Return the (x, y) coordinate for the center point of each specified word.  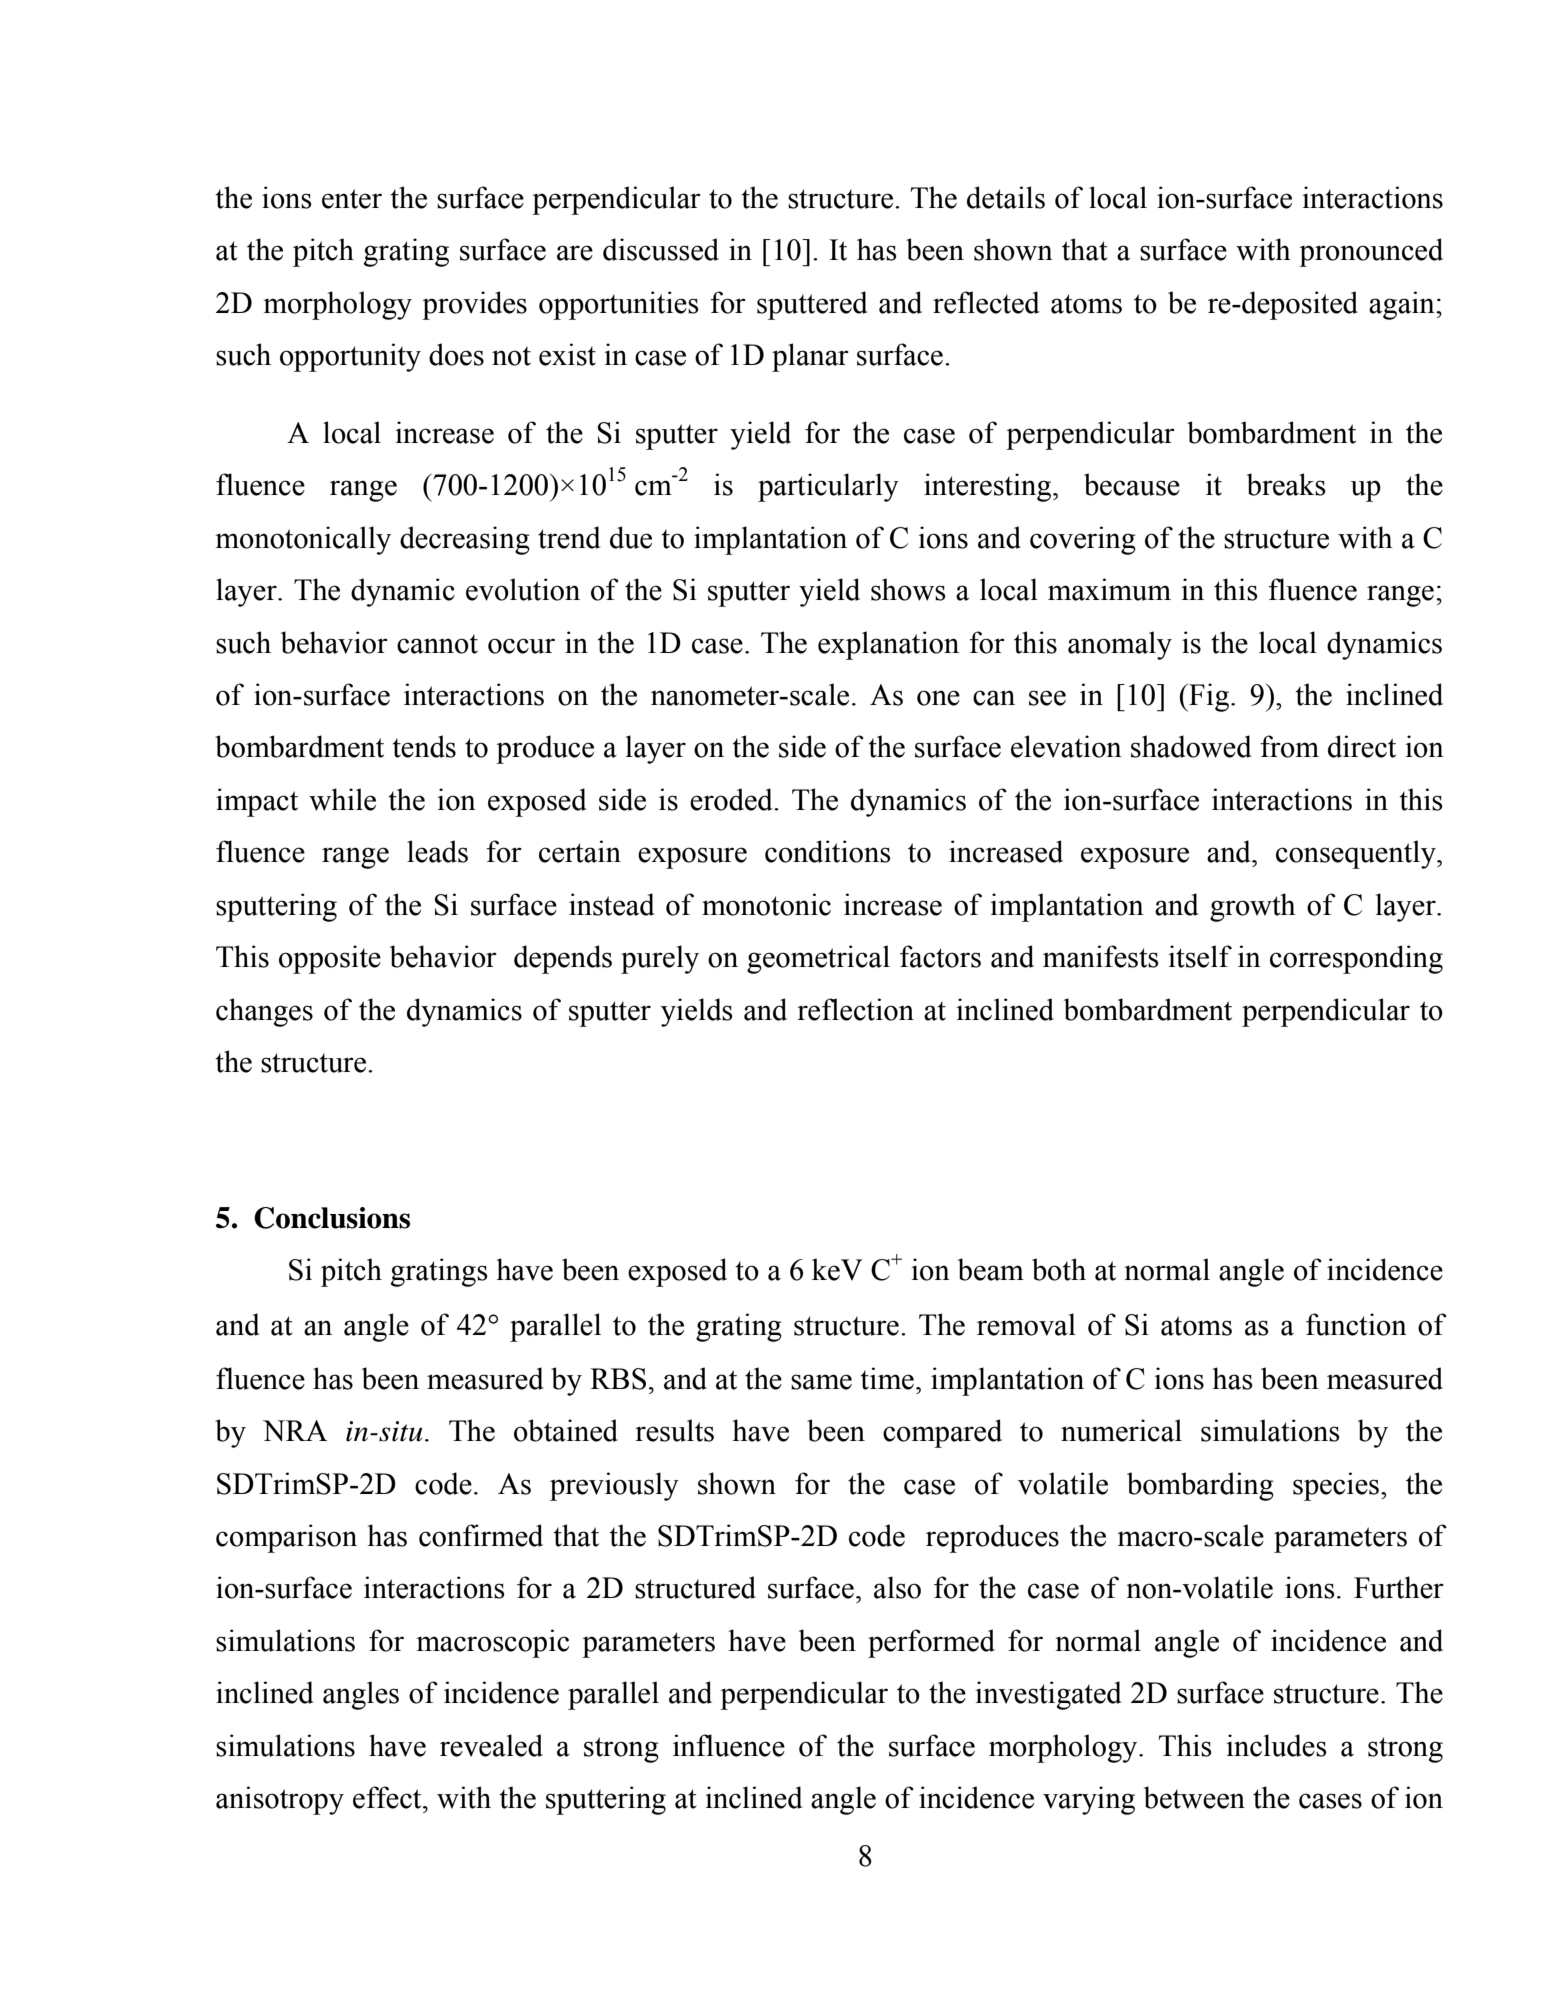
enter (352, 199)
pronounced (1371, 252)
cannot (437, 644)
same (821, 1382)
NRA (295, 1431)
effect (388, 1797)
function (1356, 1324)
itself (1200, 956)
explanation (888, 645)
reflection (855, 1009)
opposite (330, 959)
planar (810, 357)
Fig (1208, 697)
